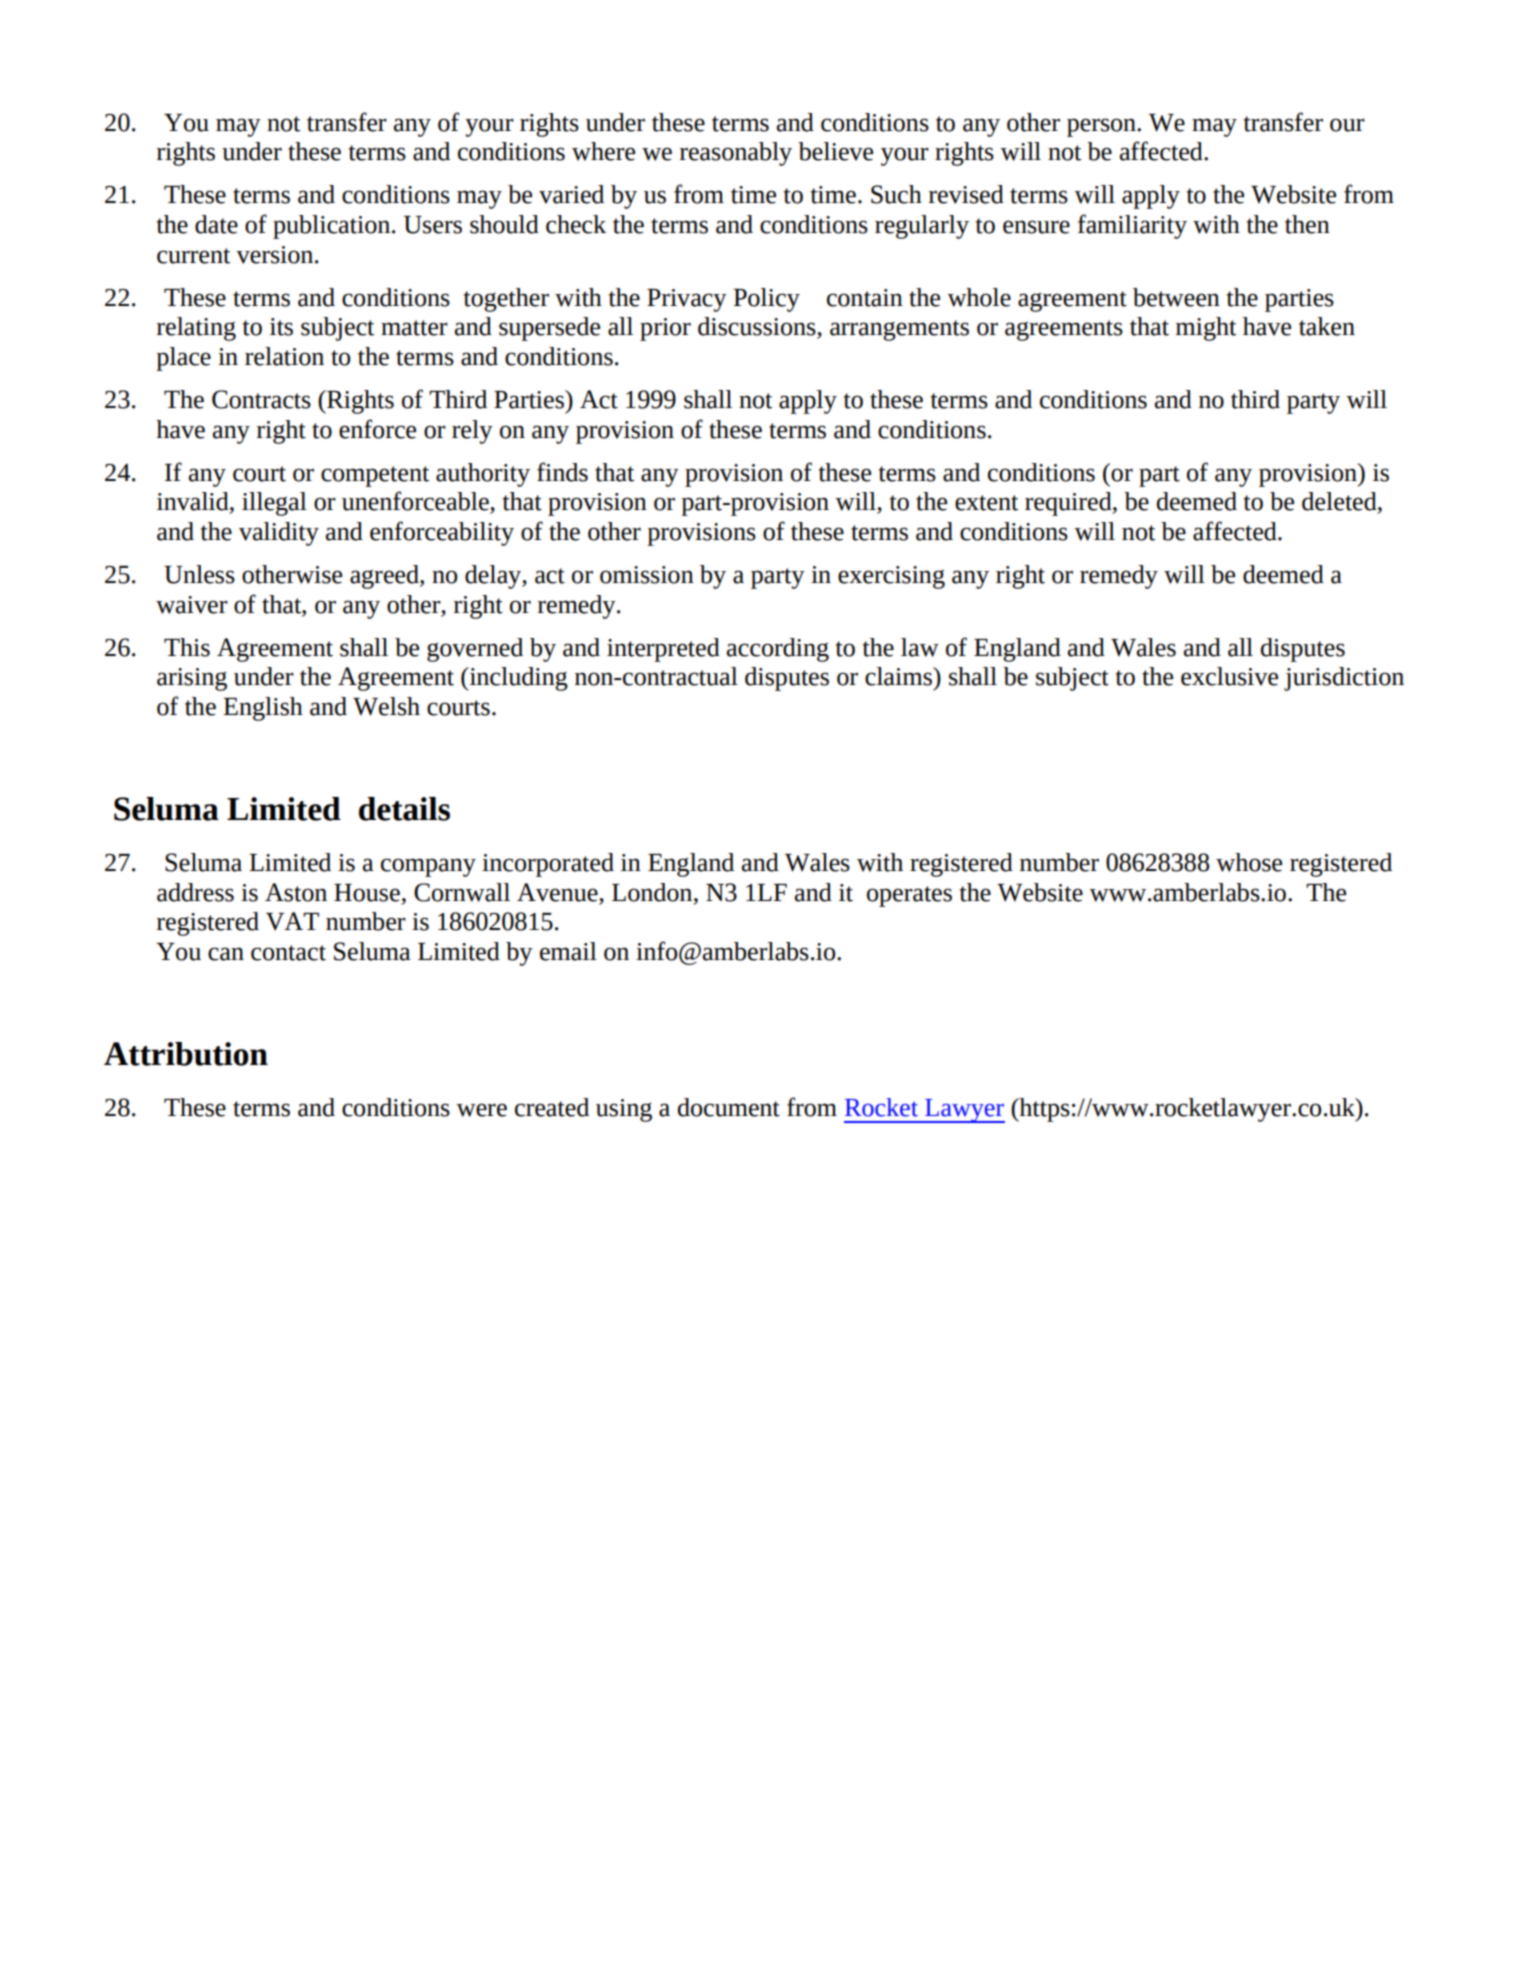  Describe the element at coordinates (729, 1107) in the page. I see `document` at that location.
